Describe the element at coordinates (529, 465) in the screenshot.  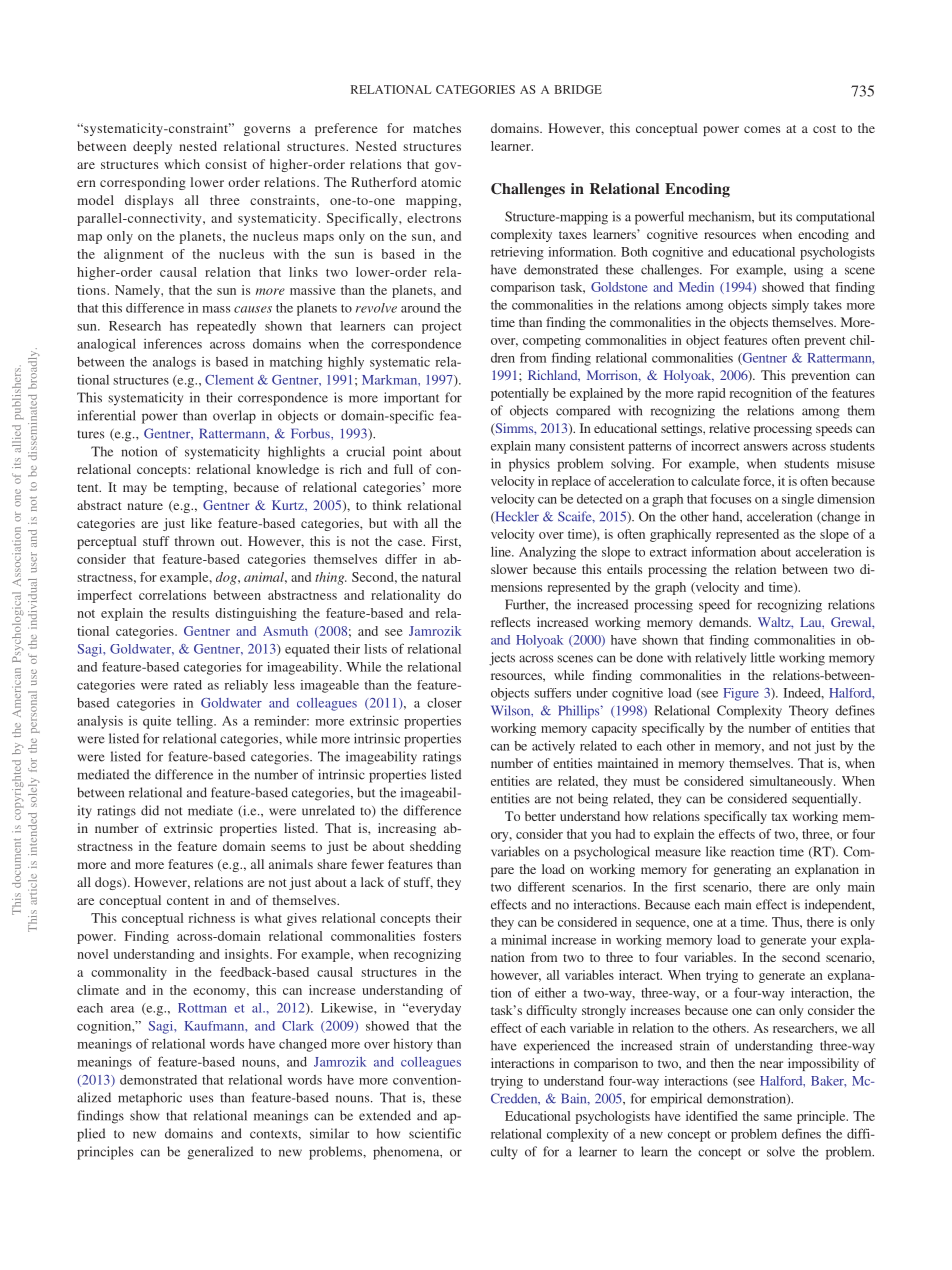
I see `physics` at that location.
